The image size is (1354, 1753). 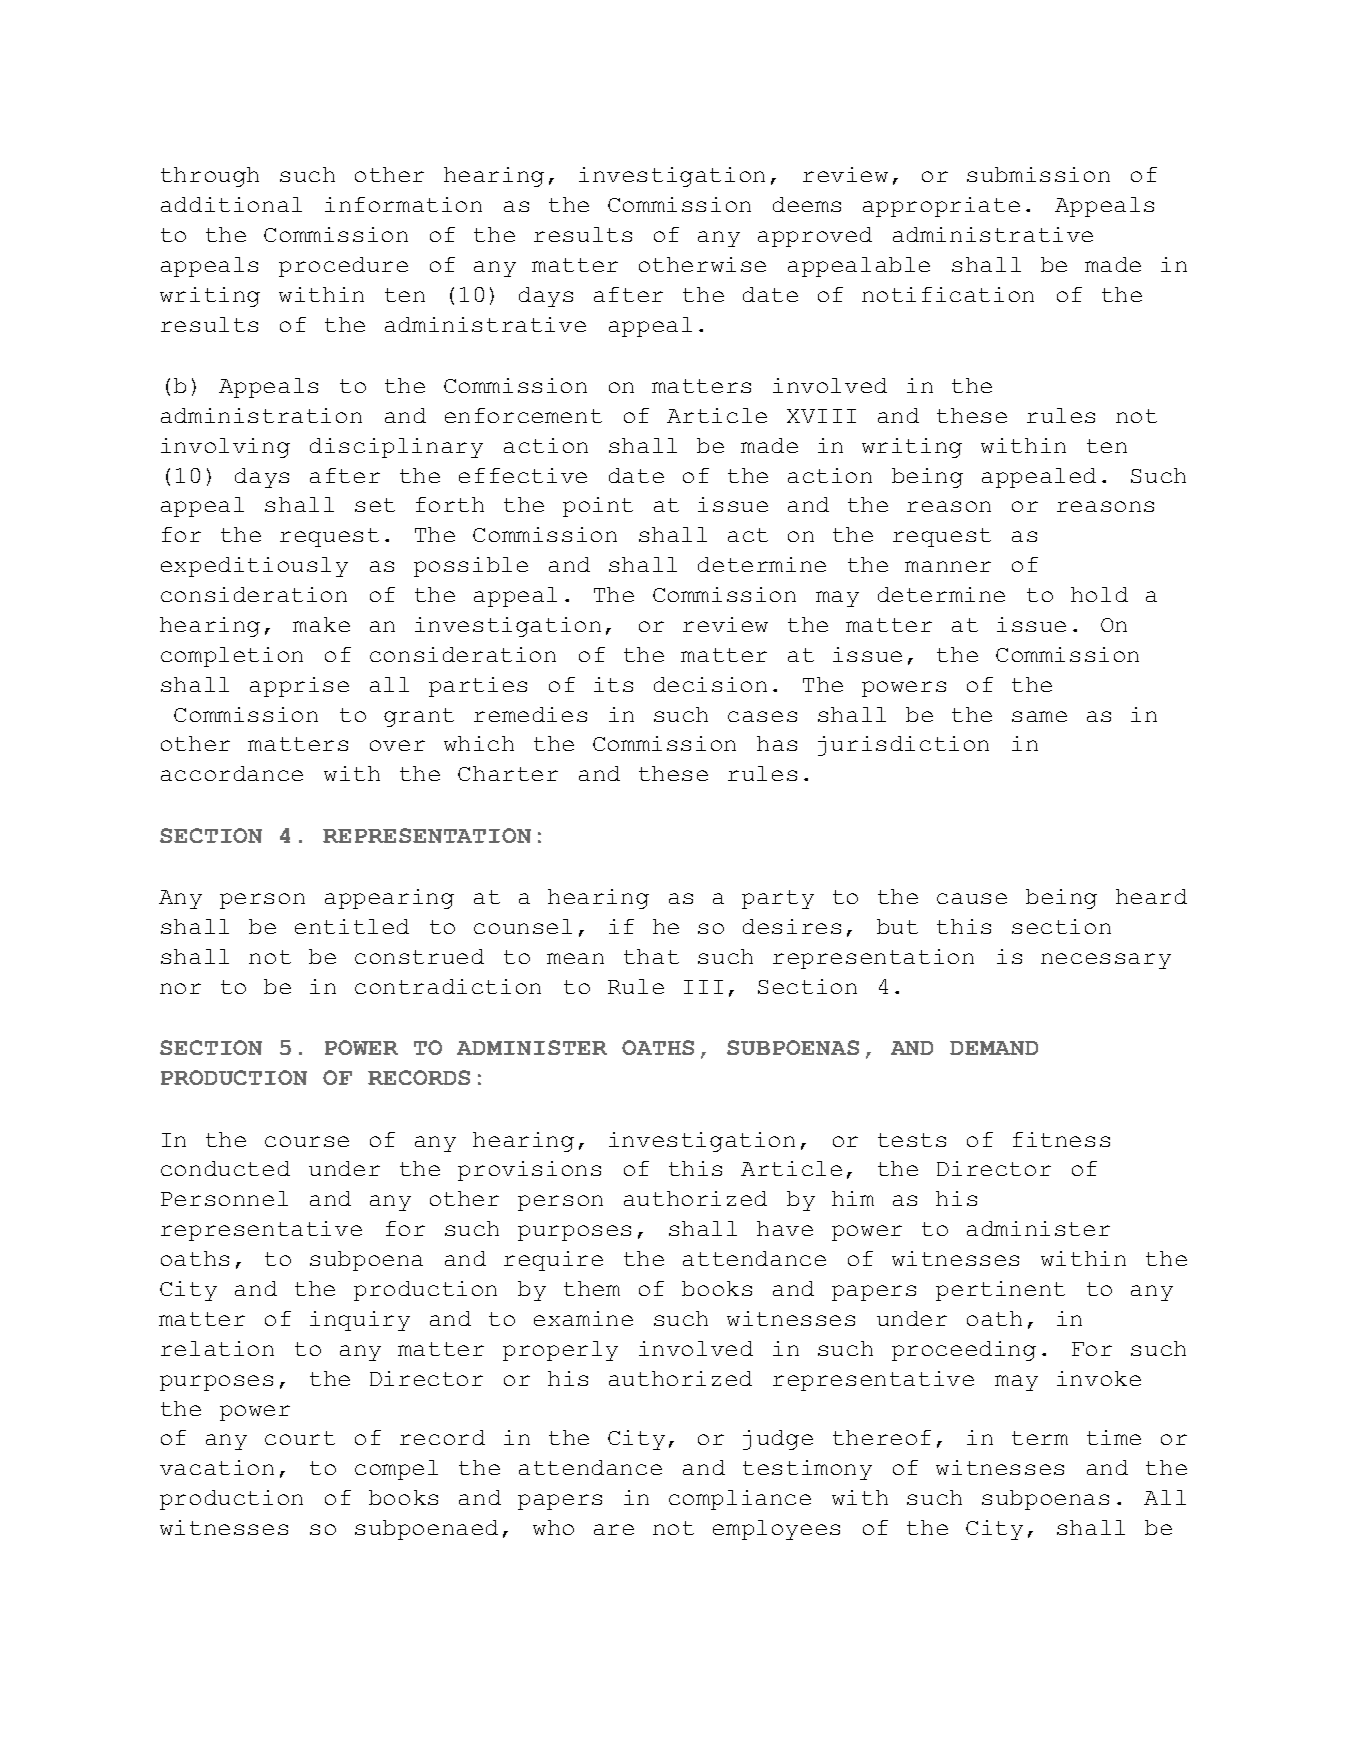 I want to click on additional, so click(x=231, y=204).
